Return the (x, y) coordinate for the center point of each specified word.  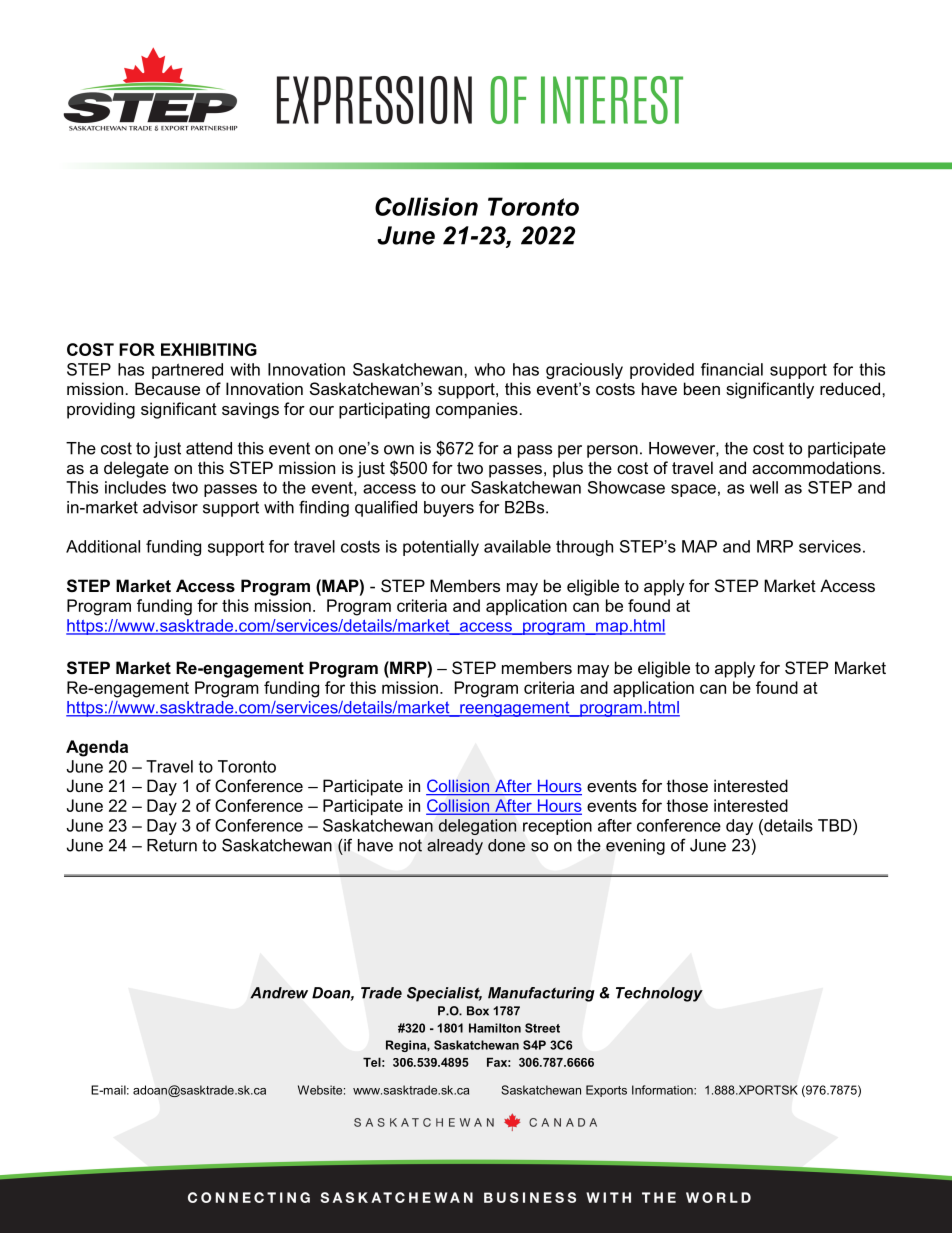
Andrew (279, 993)
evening (635, 847)
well (764, 487)
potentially (441, 548)
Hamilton (495, 1028)
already (455, 847)
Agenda (97, 748)
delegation (477, 827)
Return (172, 845)
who (490, 369)
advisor (170, 507)
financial (732, 369)
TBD (836, 825)
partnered (187, 371)
